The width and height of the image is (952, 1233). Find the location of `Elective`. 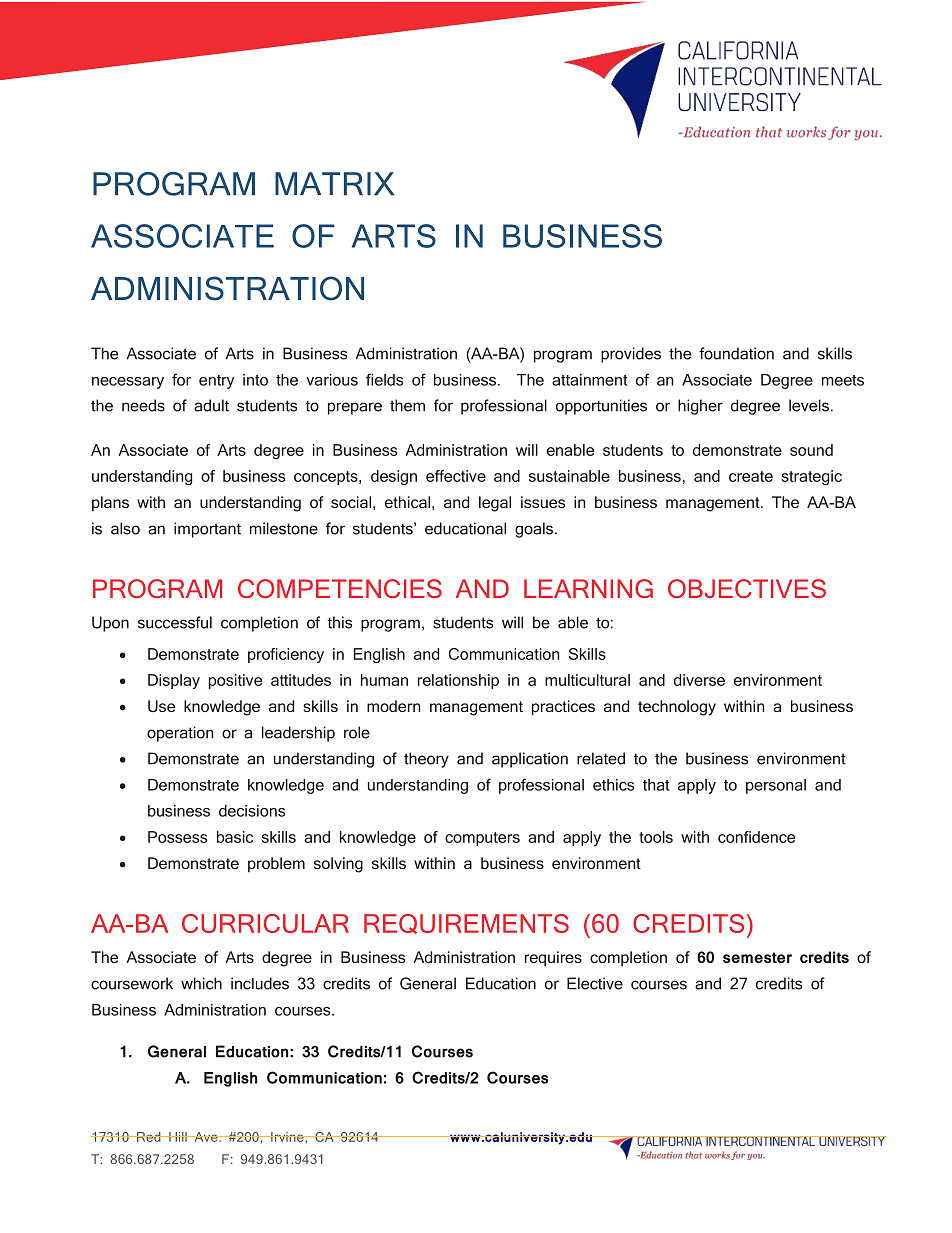

Elective is located at coordinates (595, 983).
